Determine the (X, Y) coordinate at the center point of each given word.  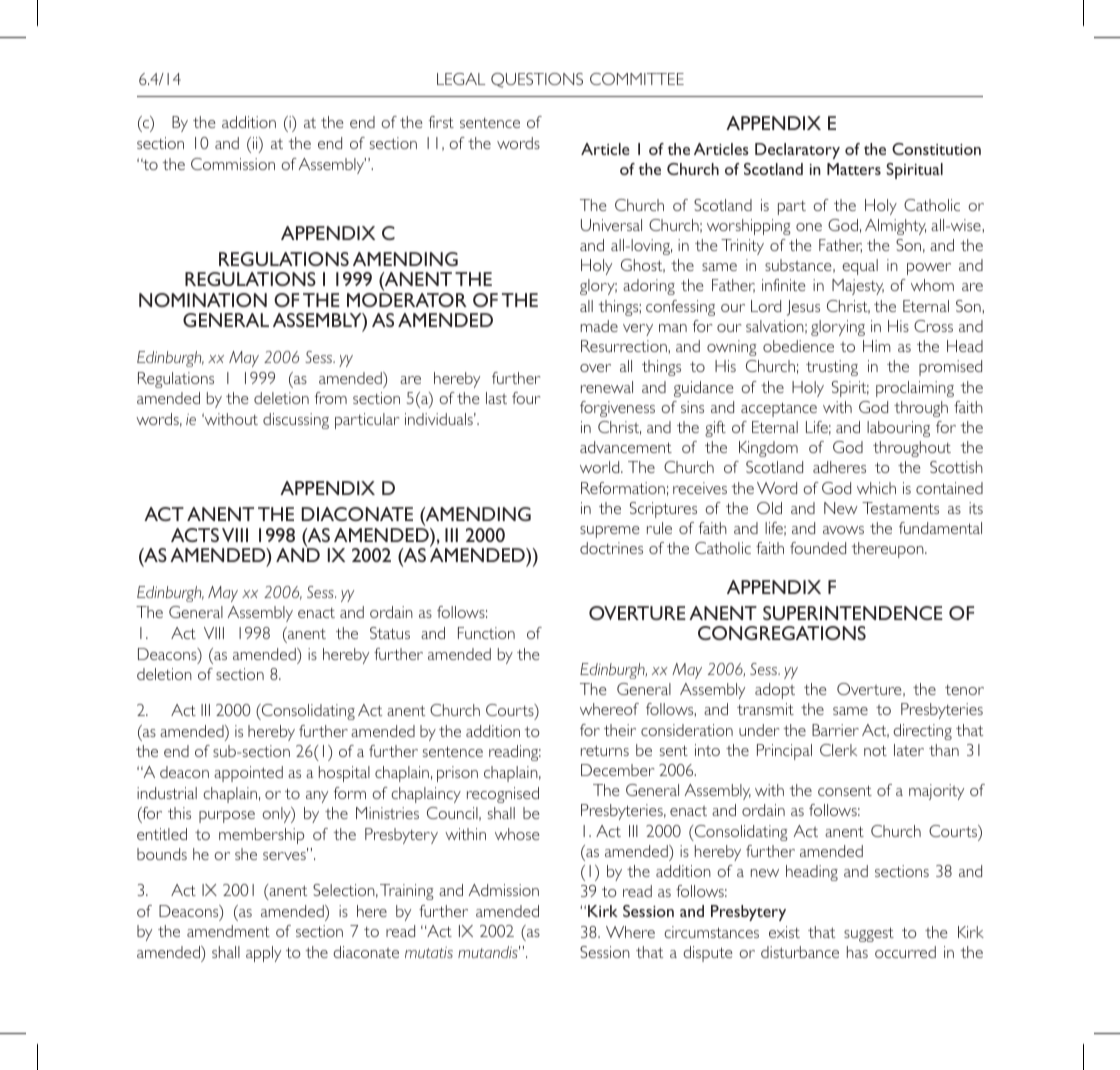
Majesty (858, 287)
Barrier (835, 730)
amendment (228, 931)
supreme (610, 532)
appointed (248, 774)
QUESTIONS (537, 80)
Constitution (936, 149)
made (599, 326)
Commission (233, 164)
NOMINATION (203, 300)
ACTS (195, 535)
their (620, 730)
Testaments (900, 508)
